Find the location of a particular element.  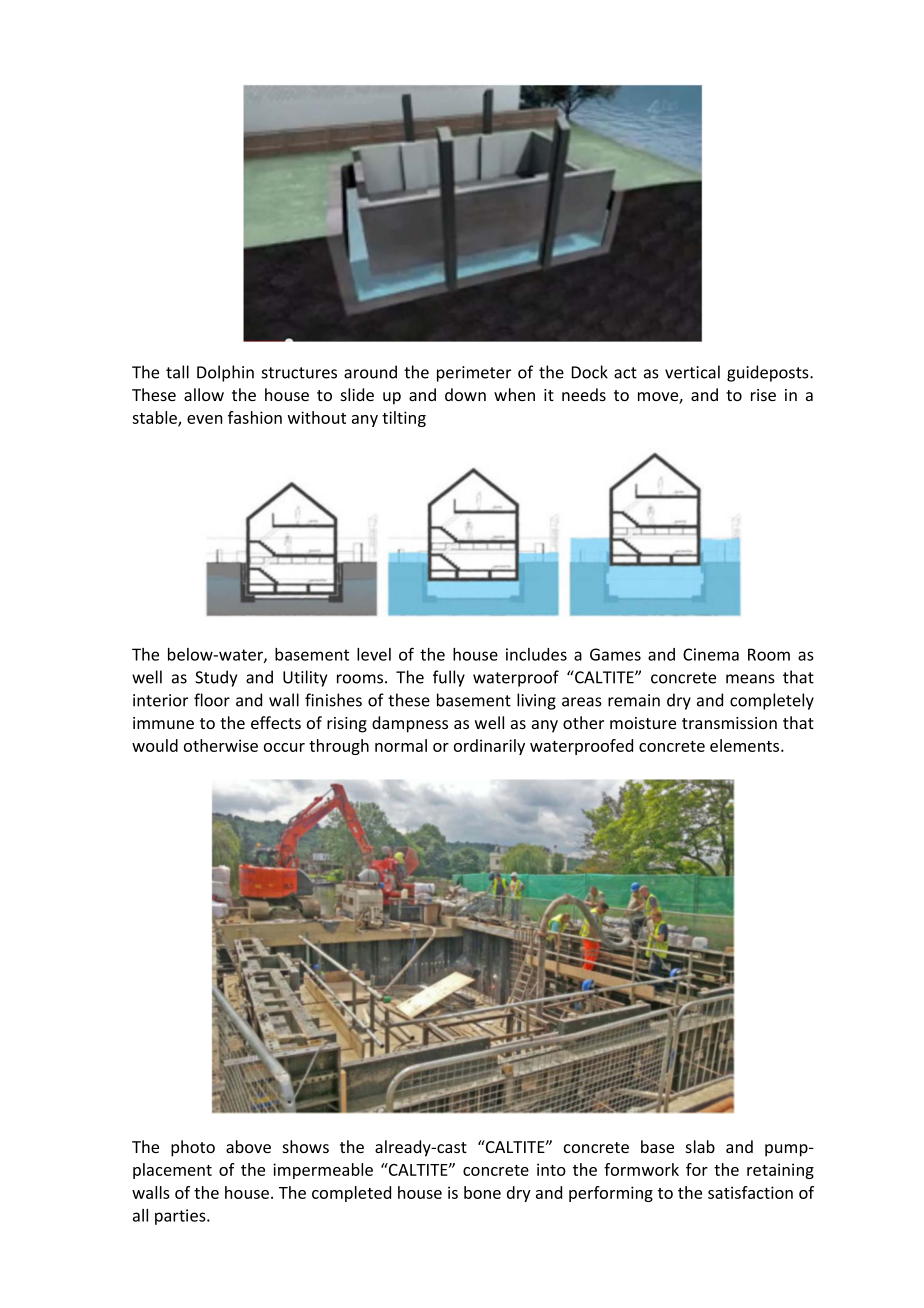

above is located at coordinates (248, 1146).
